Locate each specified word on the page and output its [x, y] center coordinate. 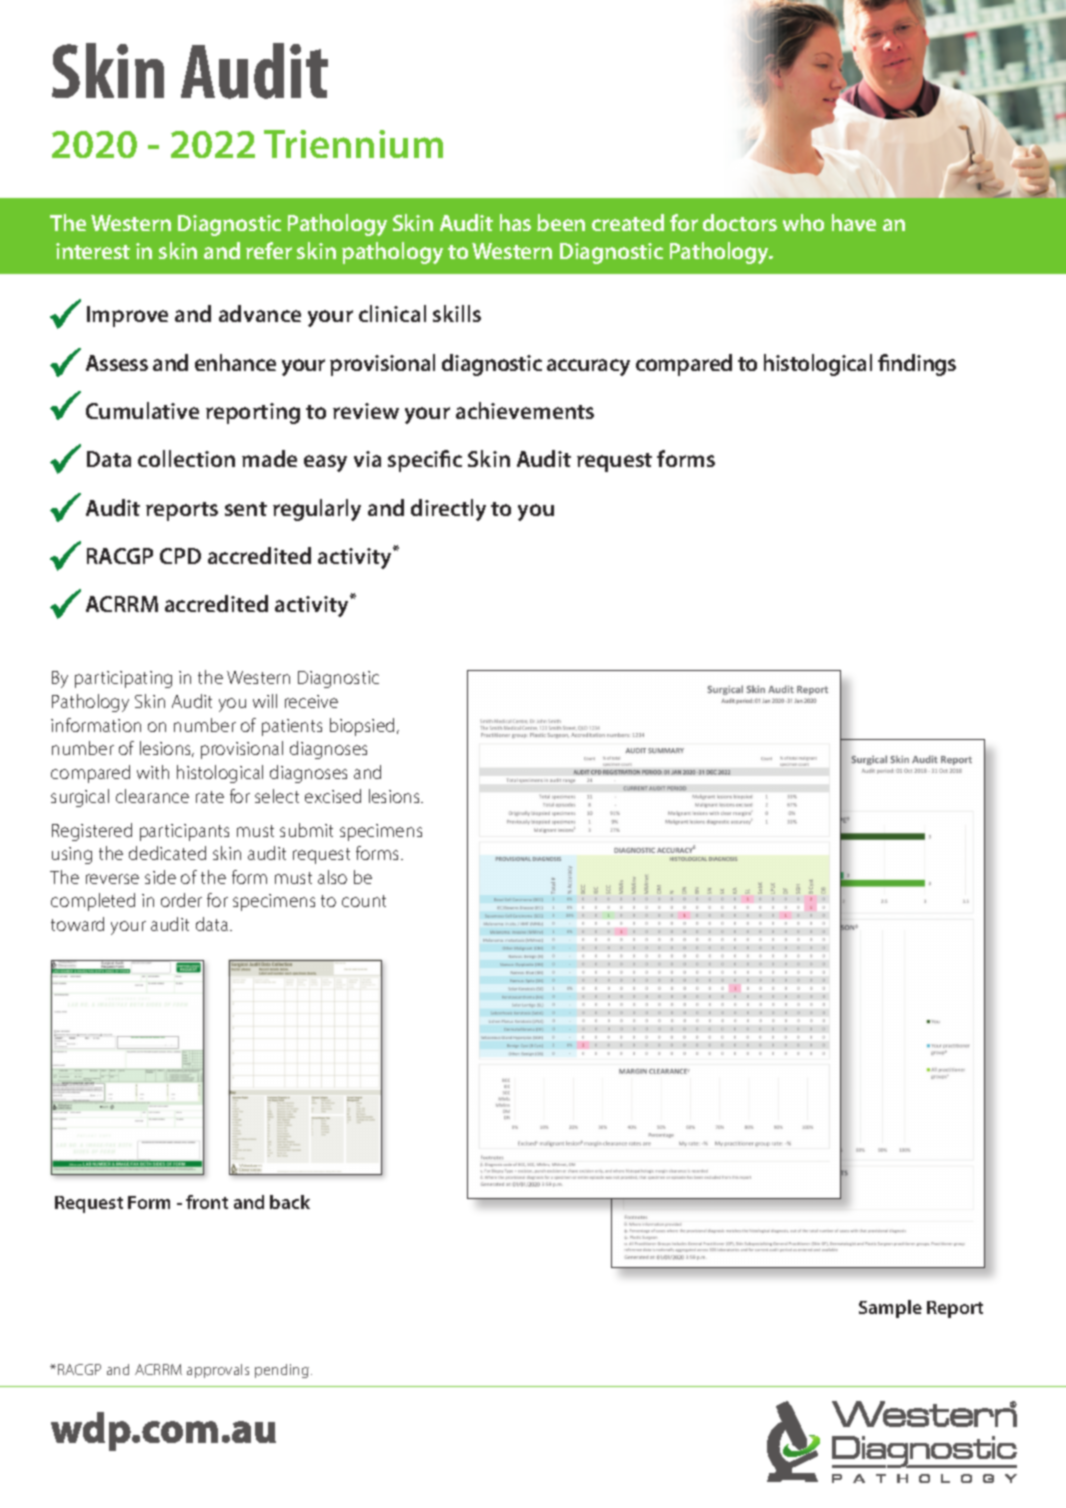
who [803, 222]
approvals [218, 1371]
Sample [890, 1309]
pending [282, 1371]
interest [93, 251]
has [515, 222]
